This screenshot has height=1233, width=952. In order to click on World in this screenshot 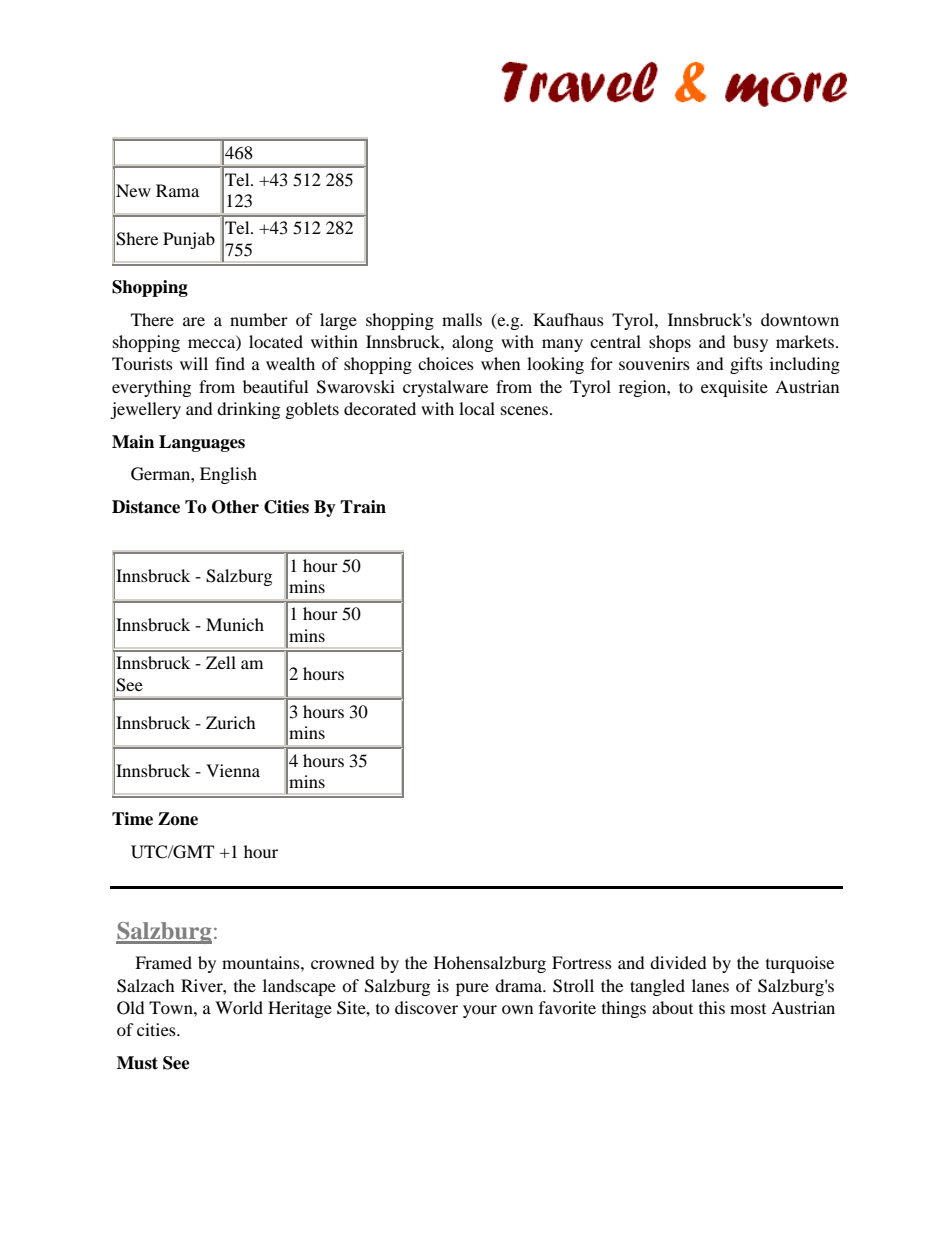, I will do `click(239, 1007)`.
